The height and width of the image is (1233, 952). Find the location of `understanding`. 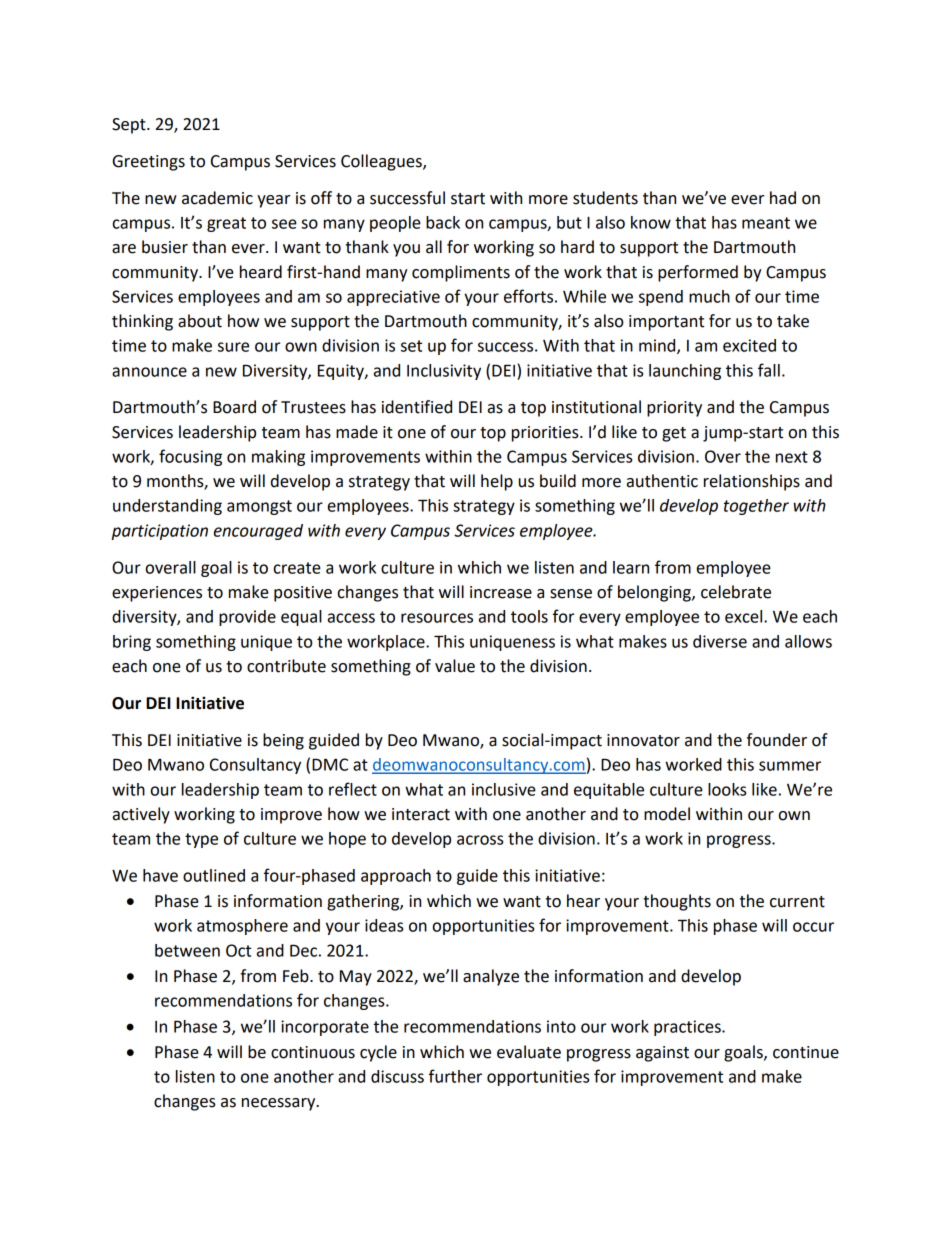

understanding is located at coordinates (167, 507).
